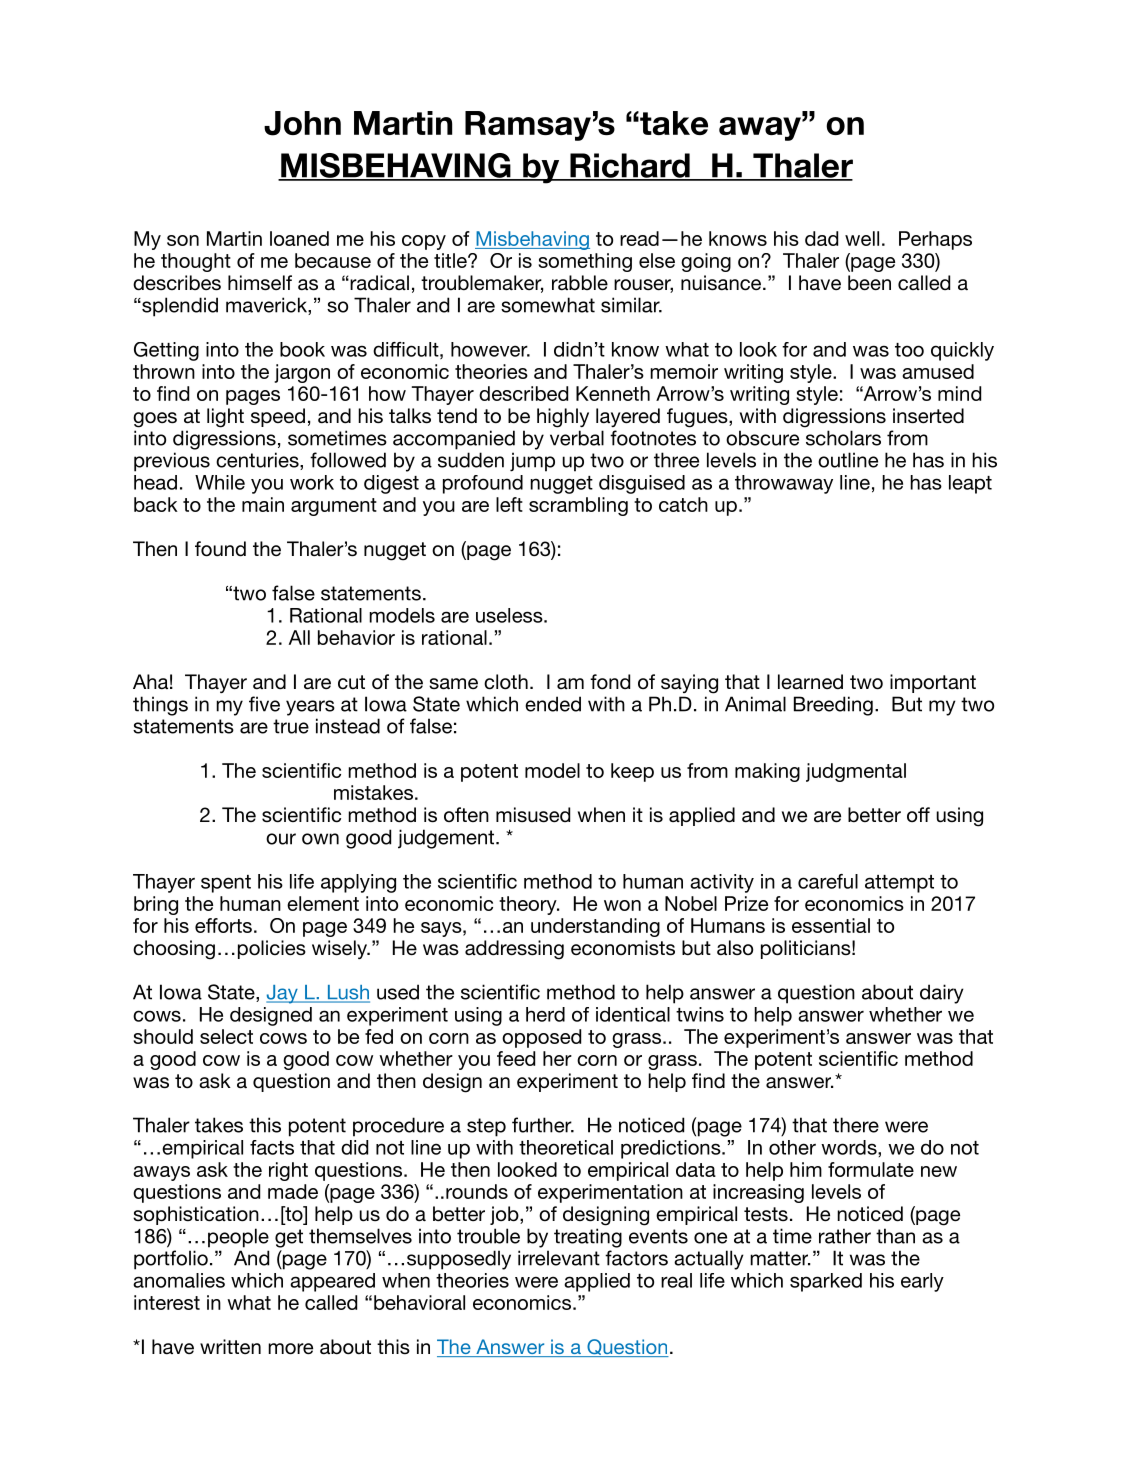 The width and height of the screenshot is (1131, 1463). What do you see at coordinates (226, 1036) in the screenshot?
I see `select` at bounding box center [226, 1036].
